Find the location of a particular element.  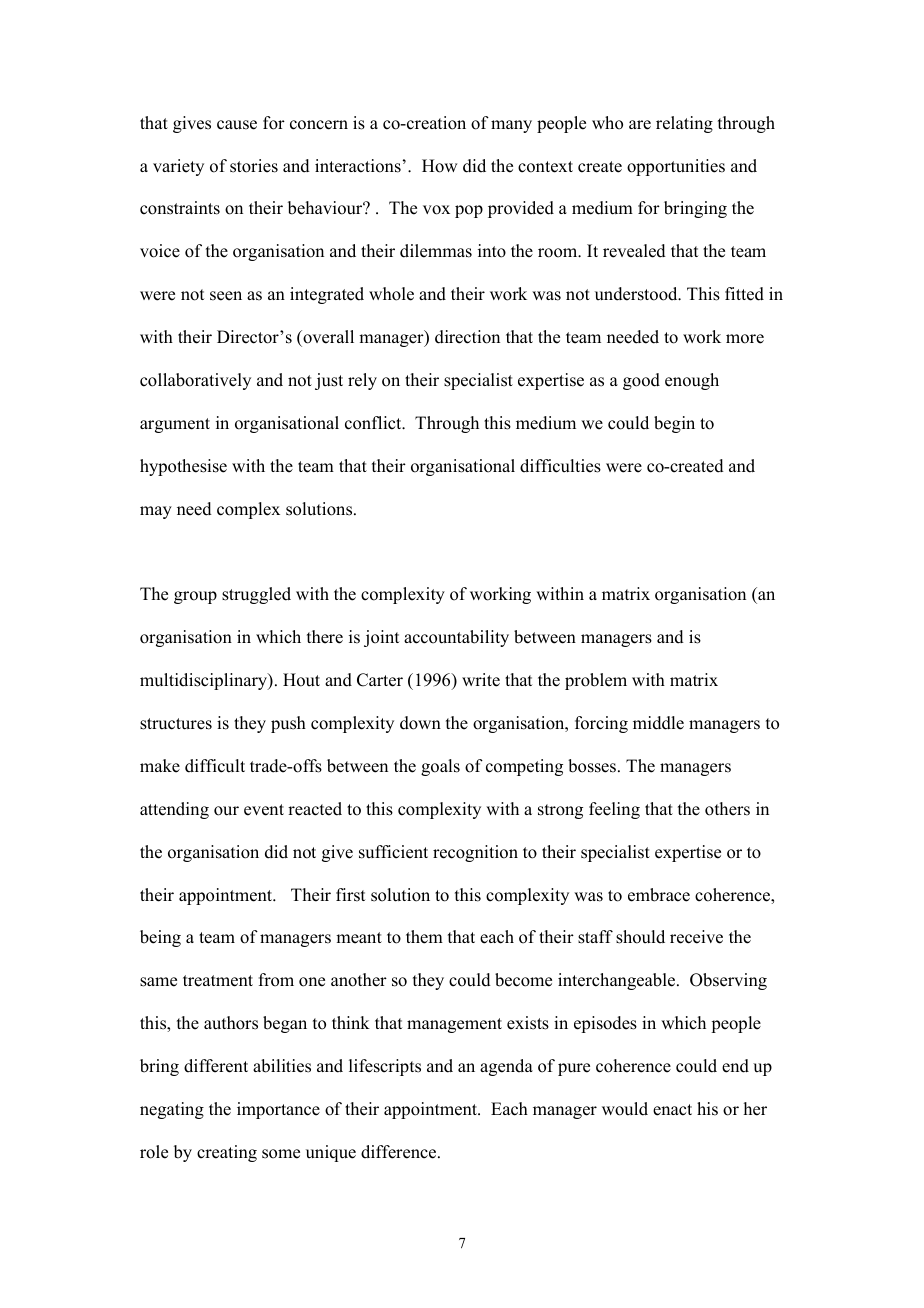

group is located at coordinates (195, 597).
